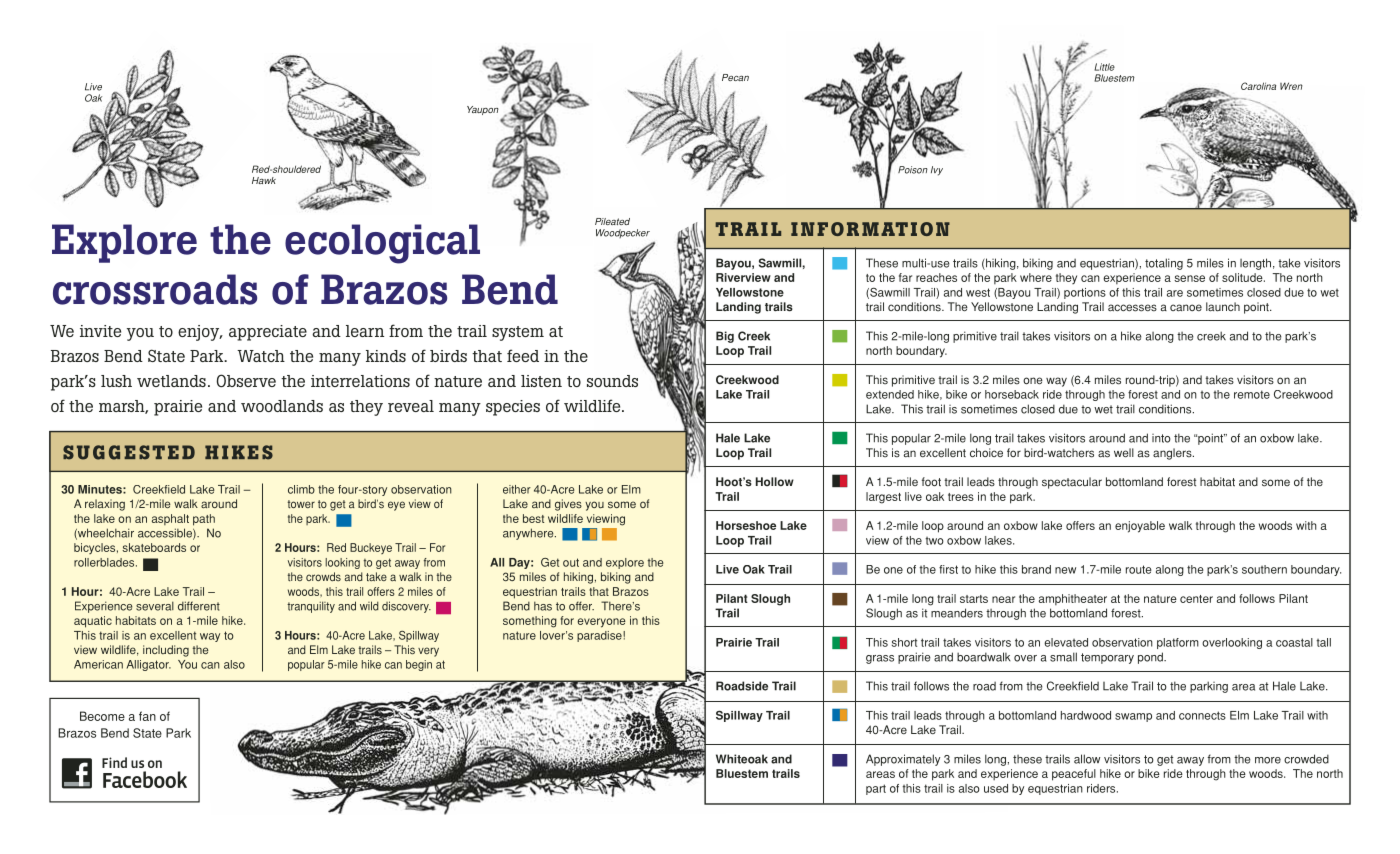 This screenshot has height=854, width=1400. What do you see at coordinates (264, 180) in the screenshot?
I see `Hawk` at bounding box center [264, 180].
